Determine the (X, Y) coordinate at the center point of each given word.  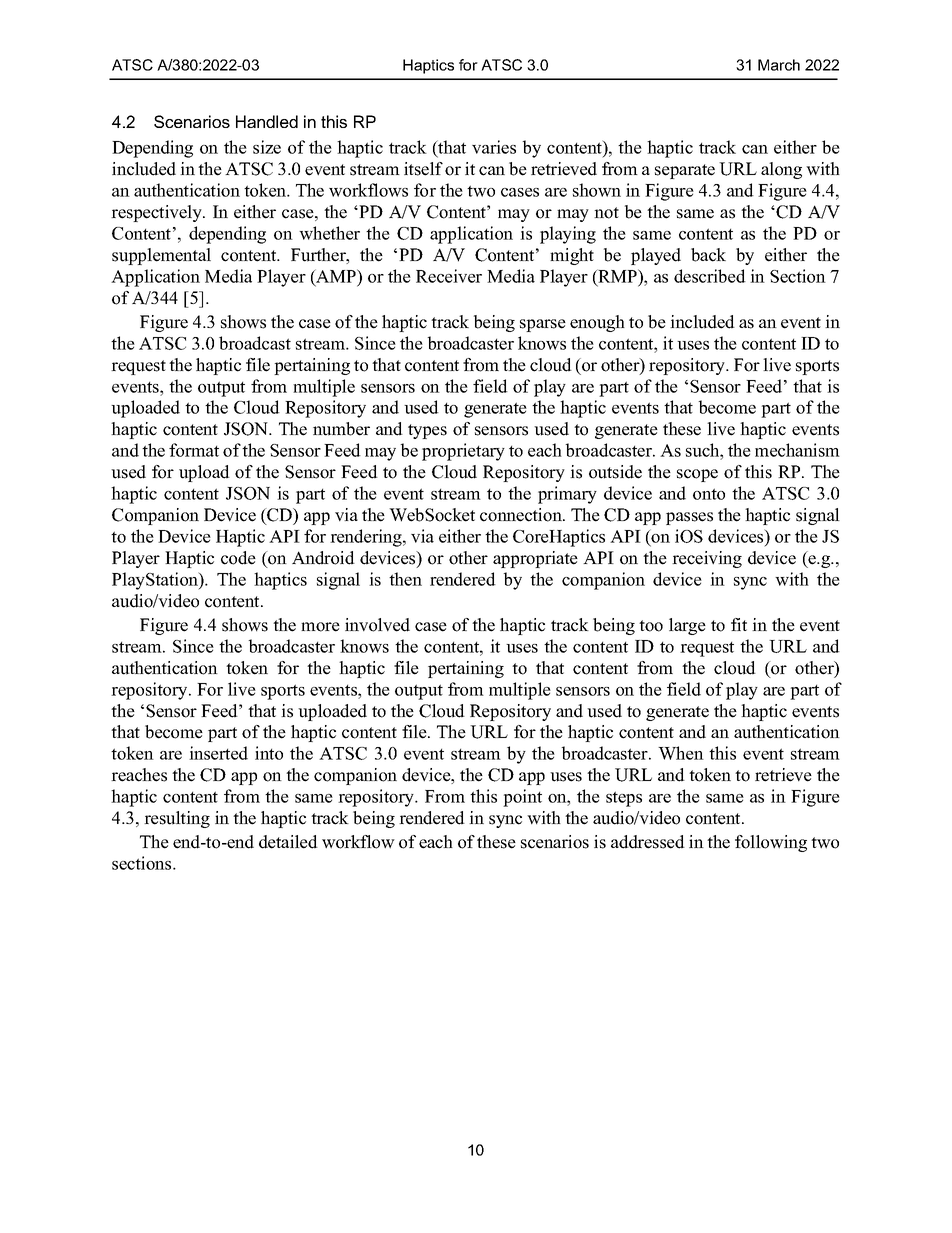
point (522, 798)
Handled (267, 121)
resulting (177, 819)
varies (494, 147)
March (779, 65)
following (771, 843)
